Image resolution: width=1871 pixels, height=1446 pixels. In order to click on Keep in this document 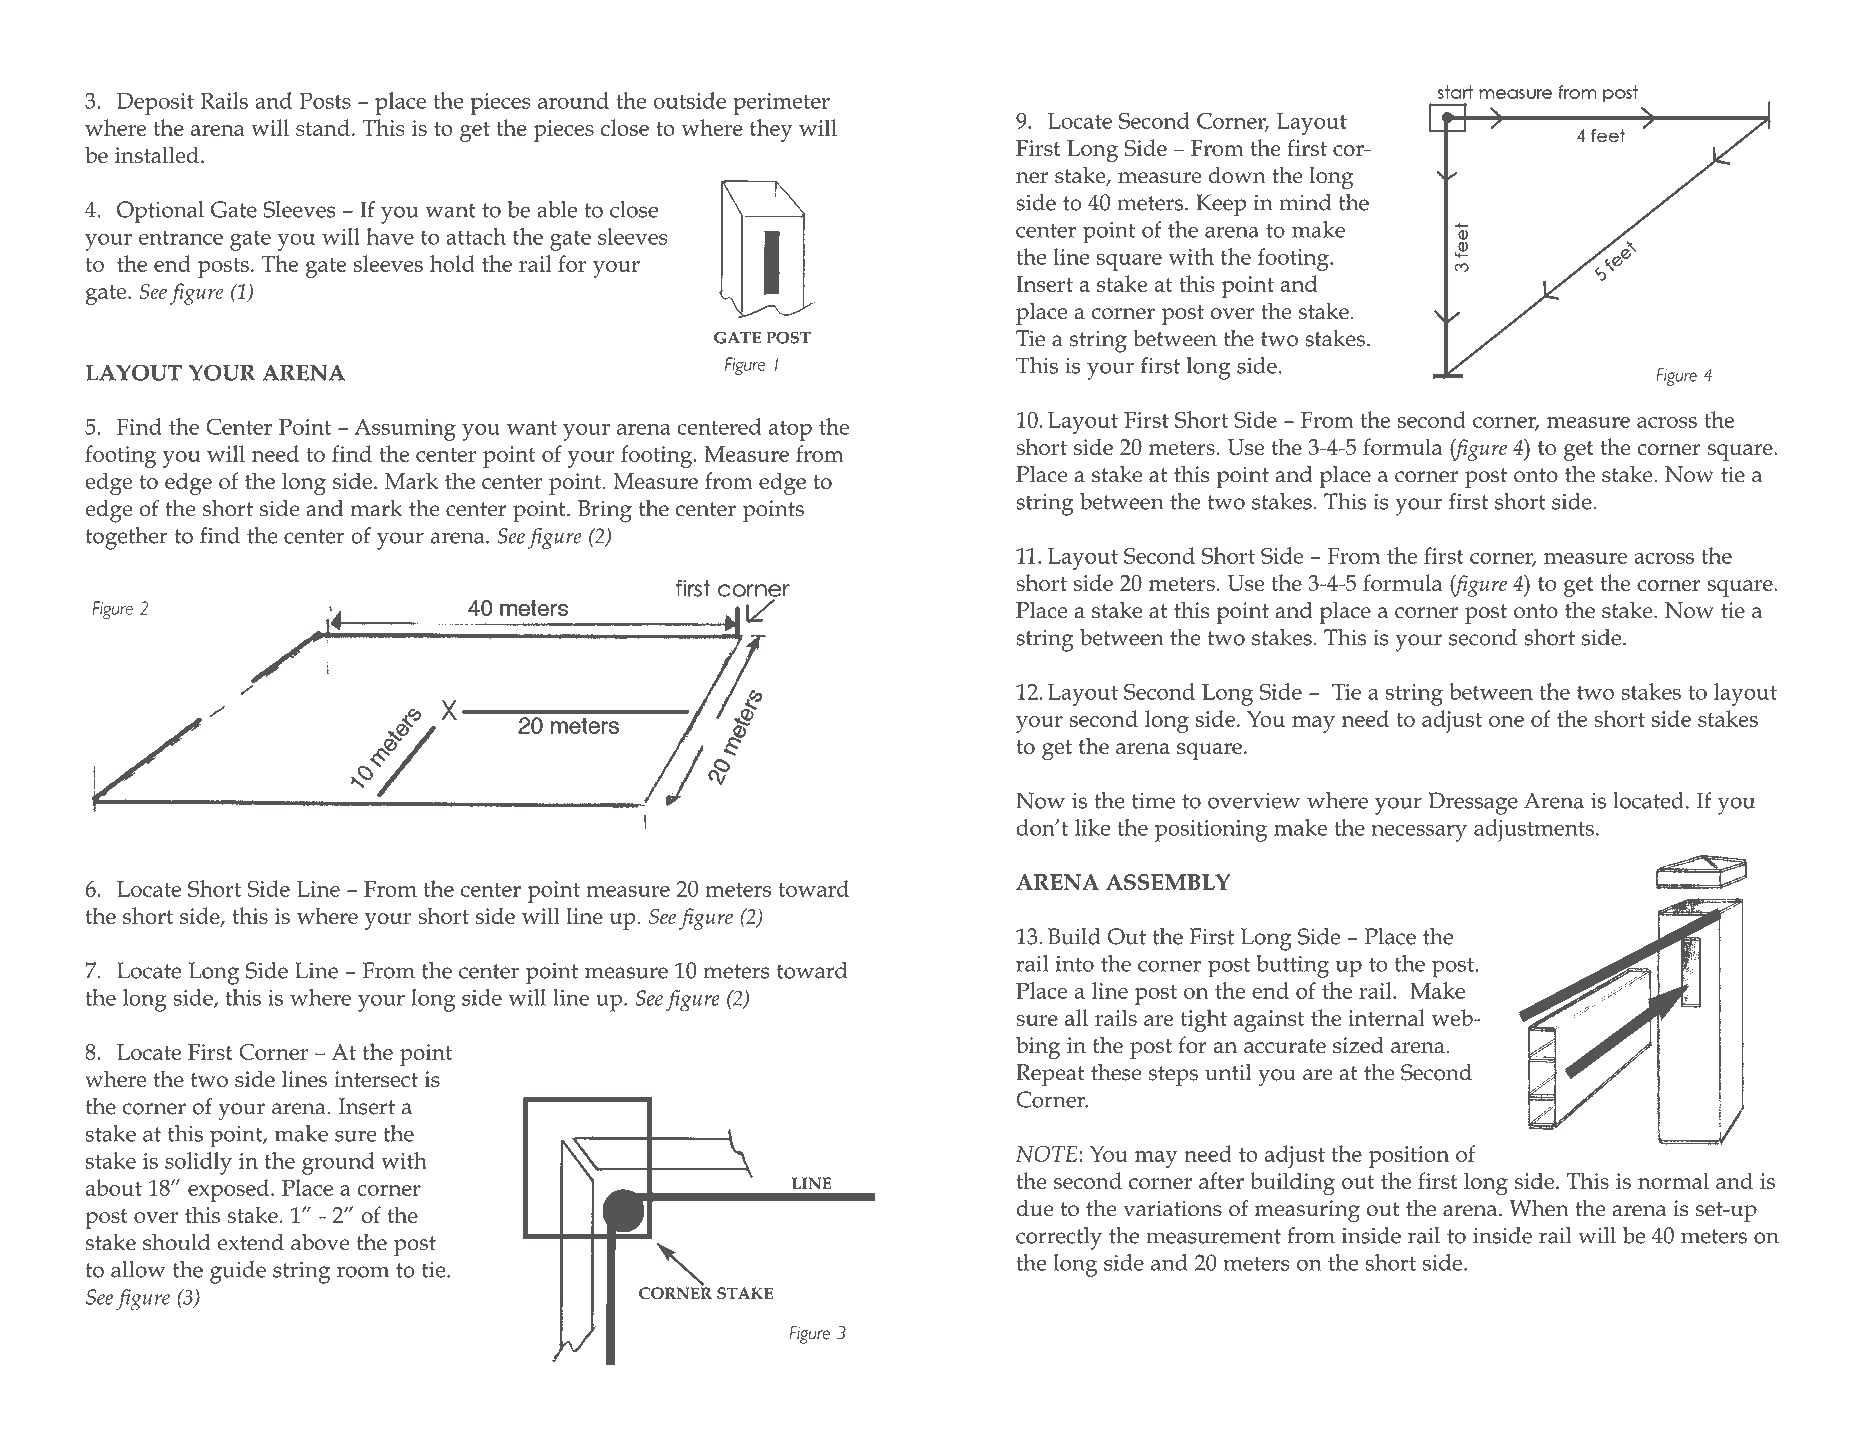, I will do `click(1221, 205)`.
